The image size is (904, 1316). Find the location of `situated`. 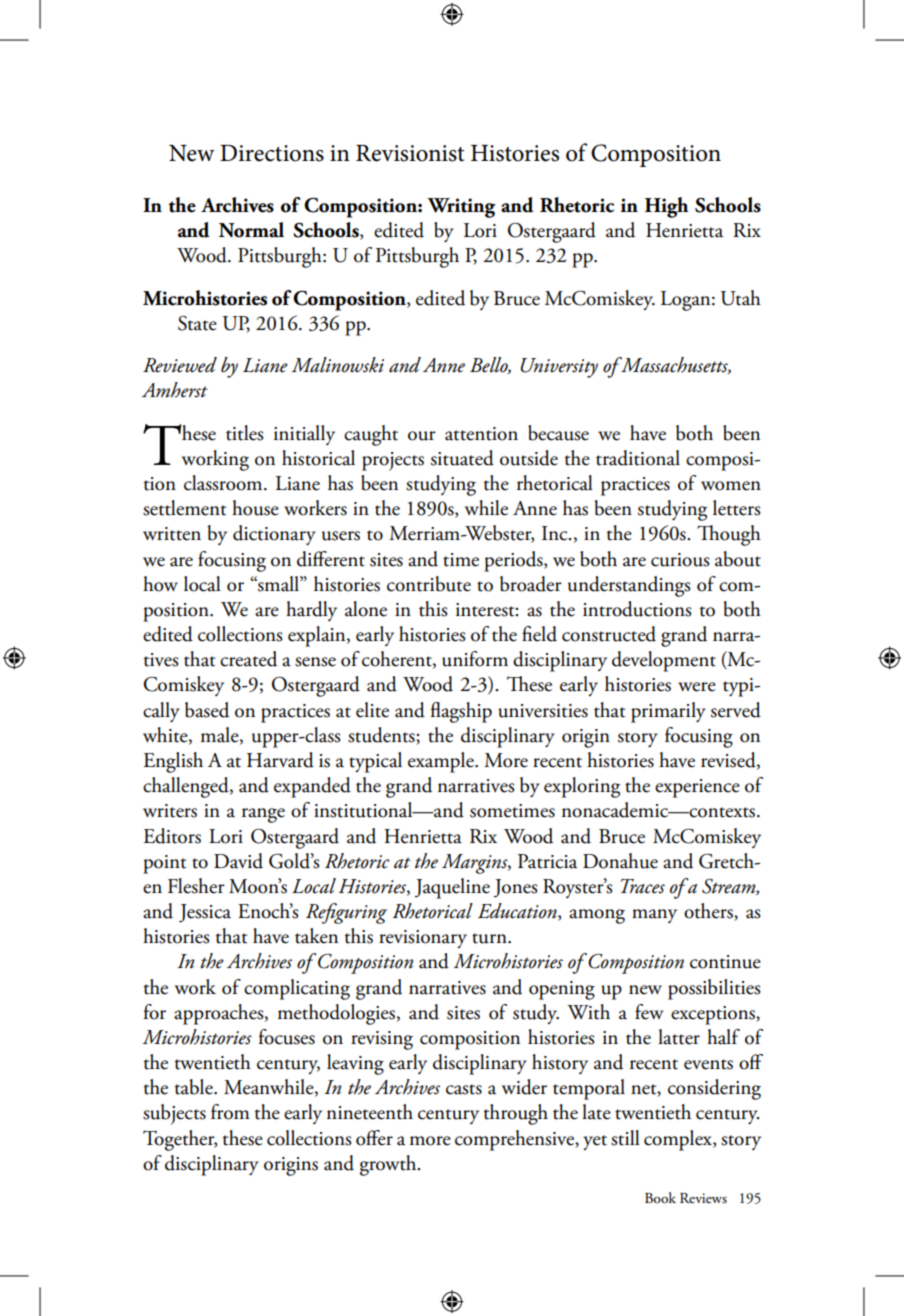

situated is located at coordinates (462, 458).
